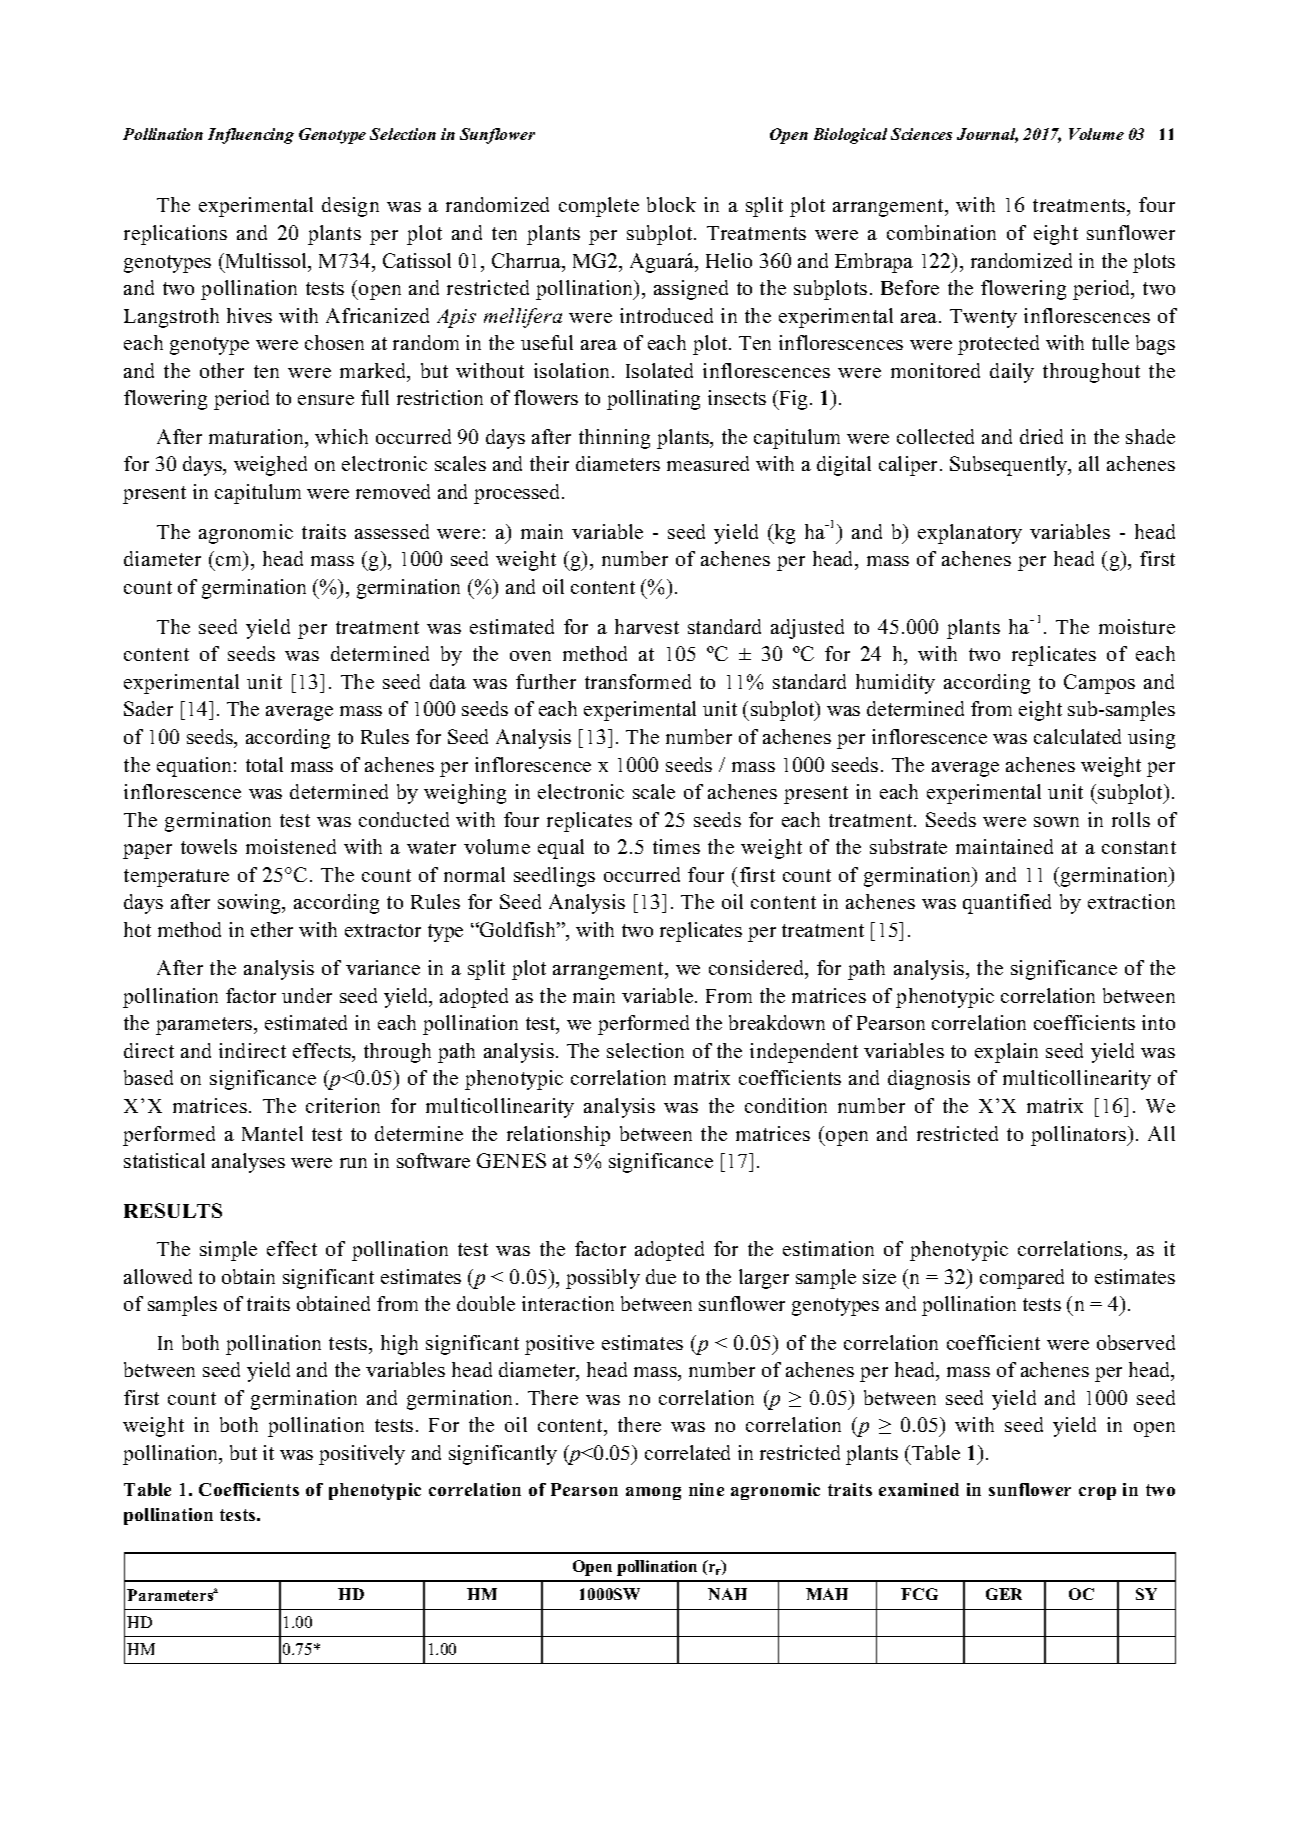 This screenshot has width=1300, height=1838. Describe the element at coordinates (251, 136) in the screenshot. I see `Influencing` at that location.
